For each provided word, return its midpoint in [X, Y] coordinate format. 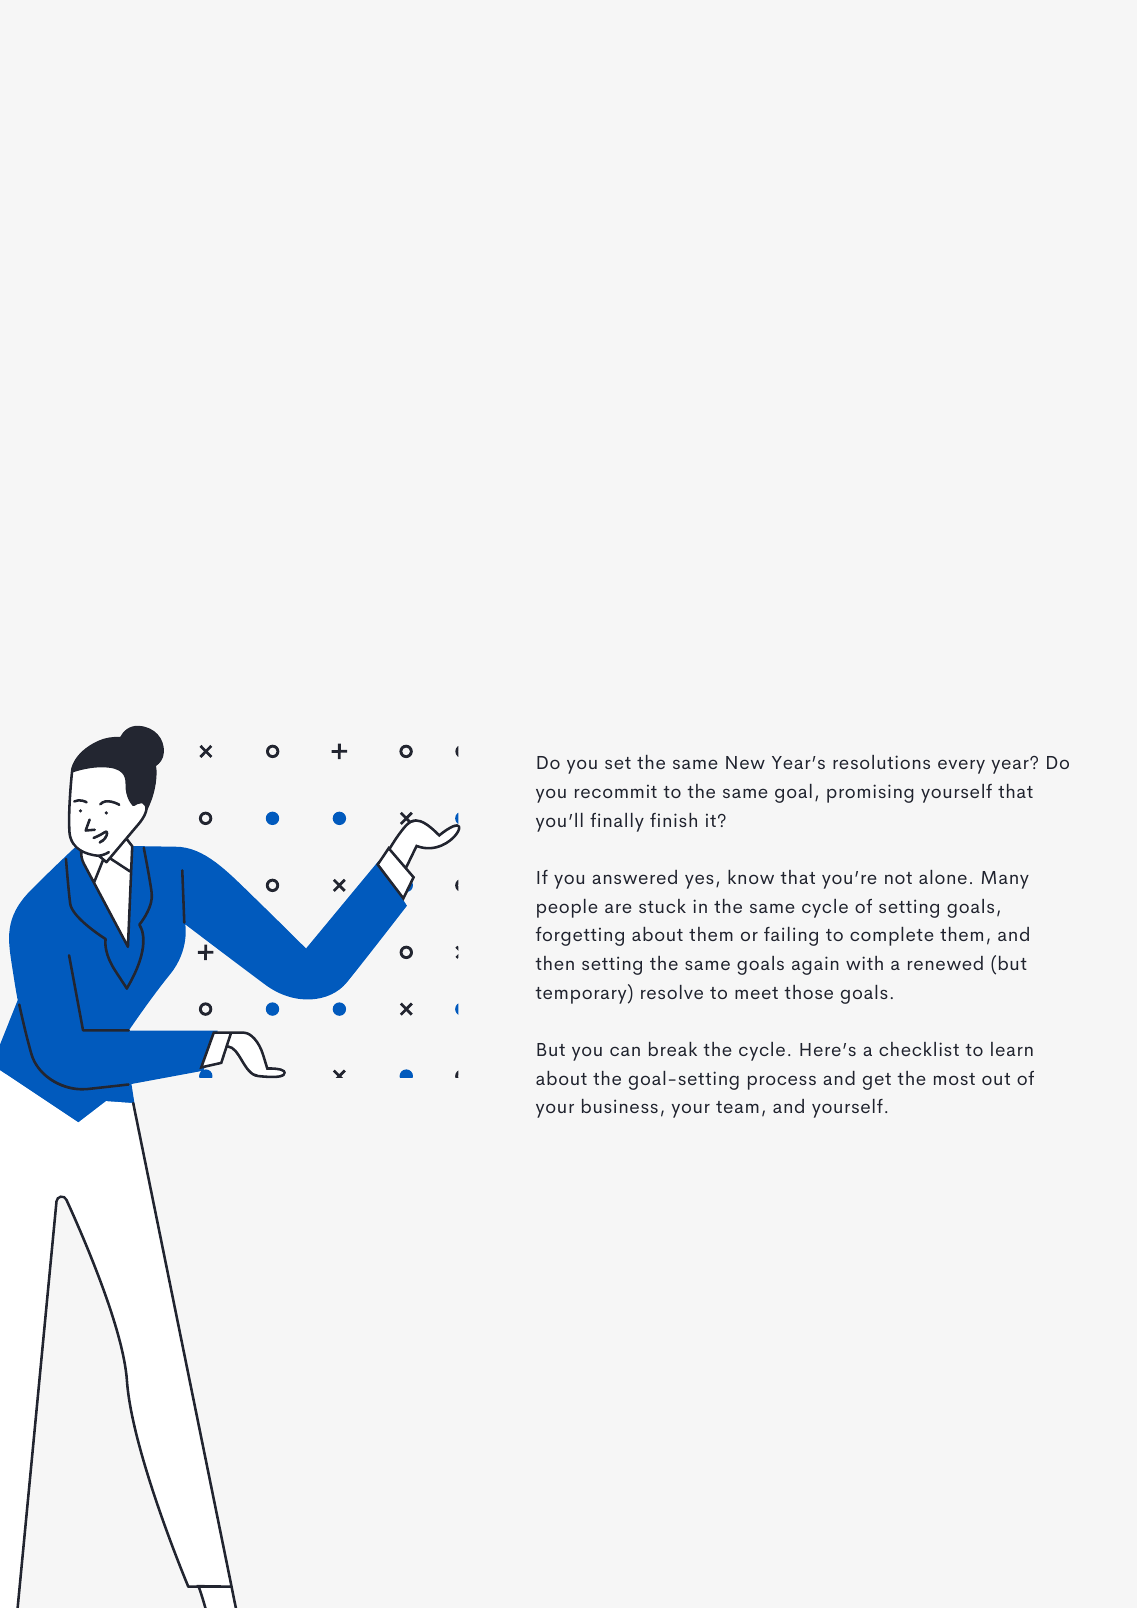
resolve [672, 992]
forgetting [580, 936]
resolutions [881, 762]
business [620, 1106]
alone [943, 877]
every [961, 766]
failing [791, 936]
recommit [616, 791]
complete [891, 936]
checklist [919, 1049]
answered [634, 877]
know [751, 877]
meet [756, 993]
